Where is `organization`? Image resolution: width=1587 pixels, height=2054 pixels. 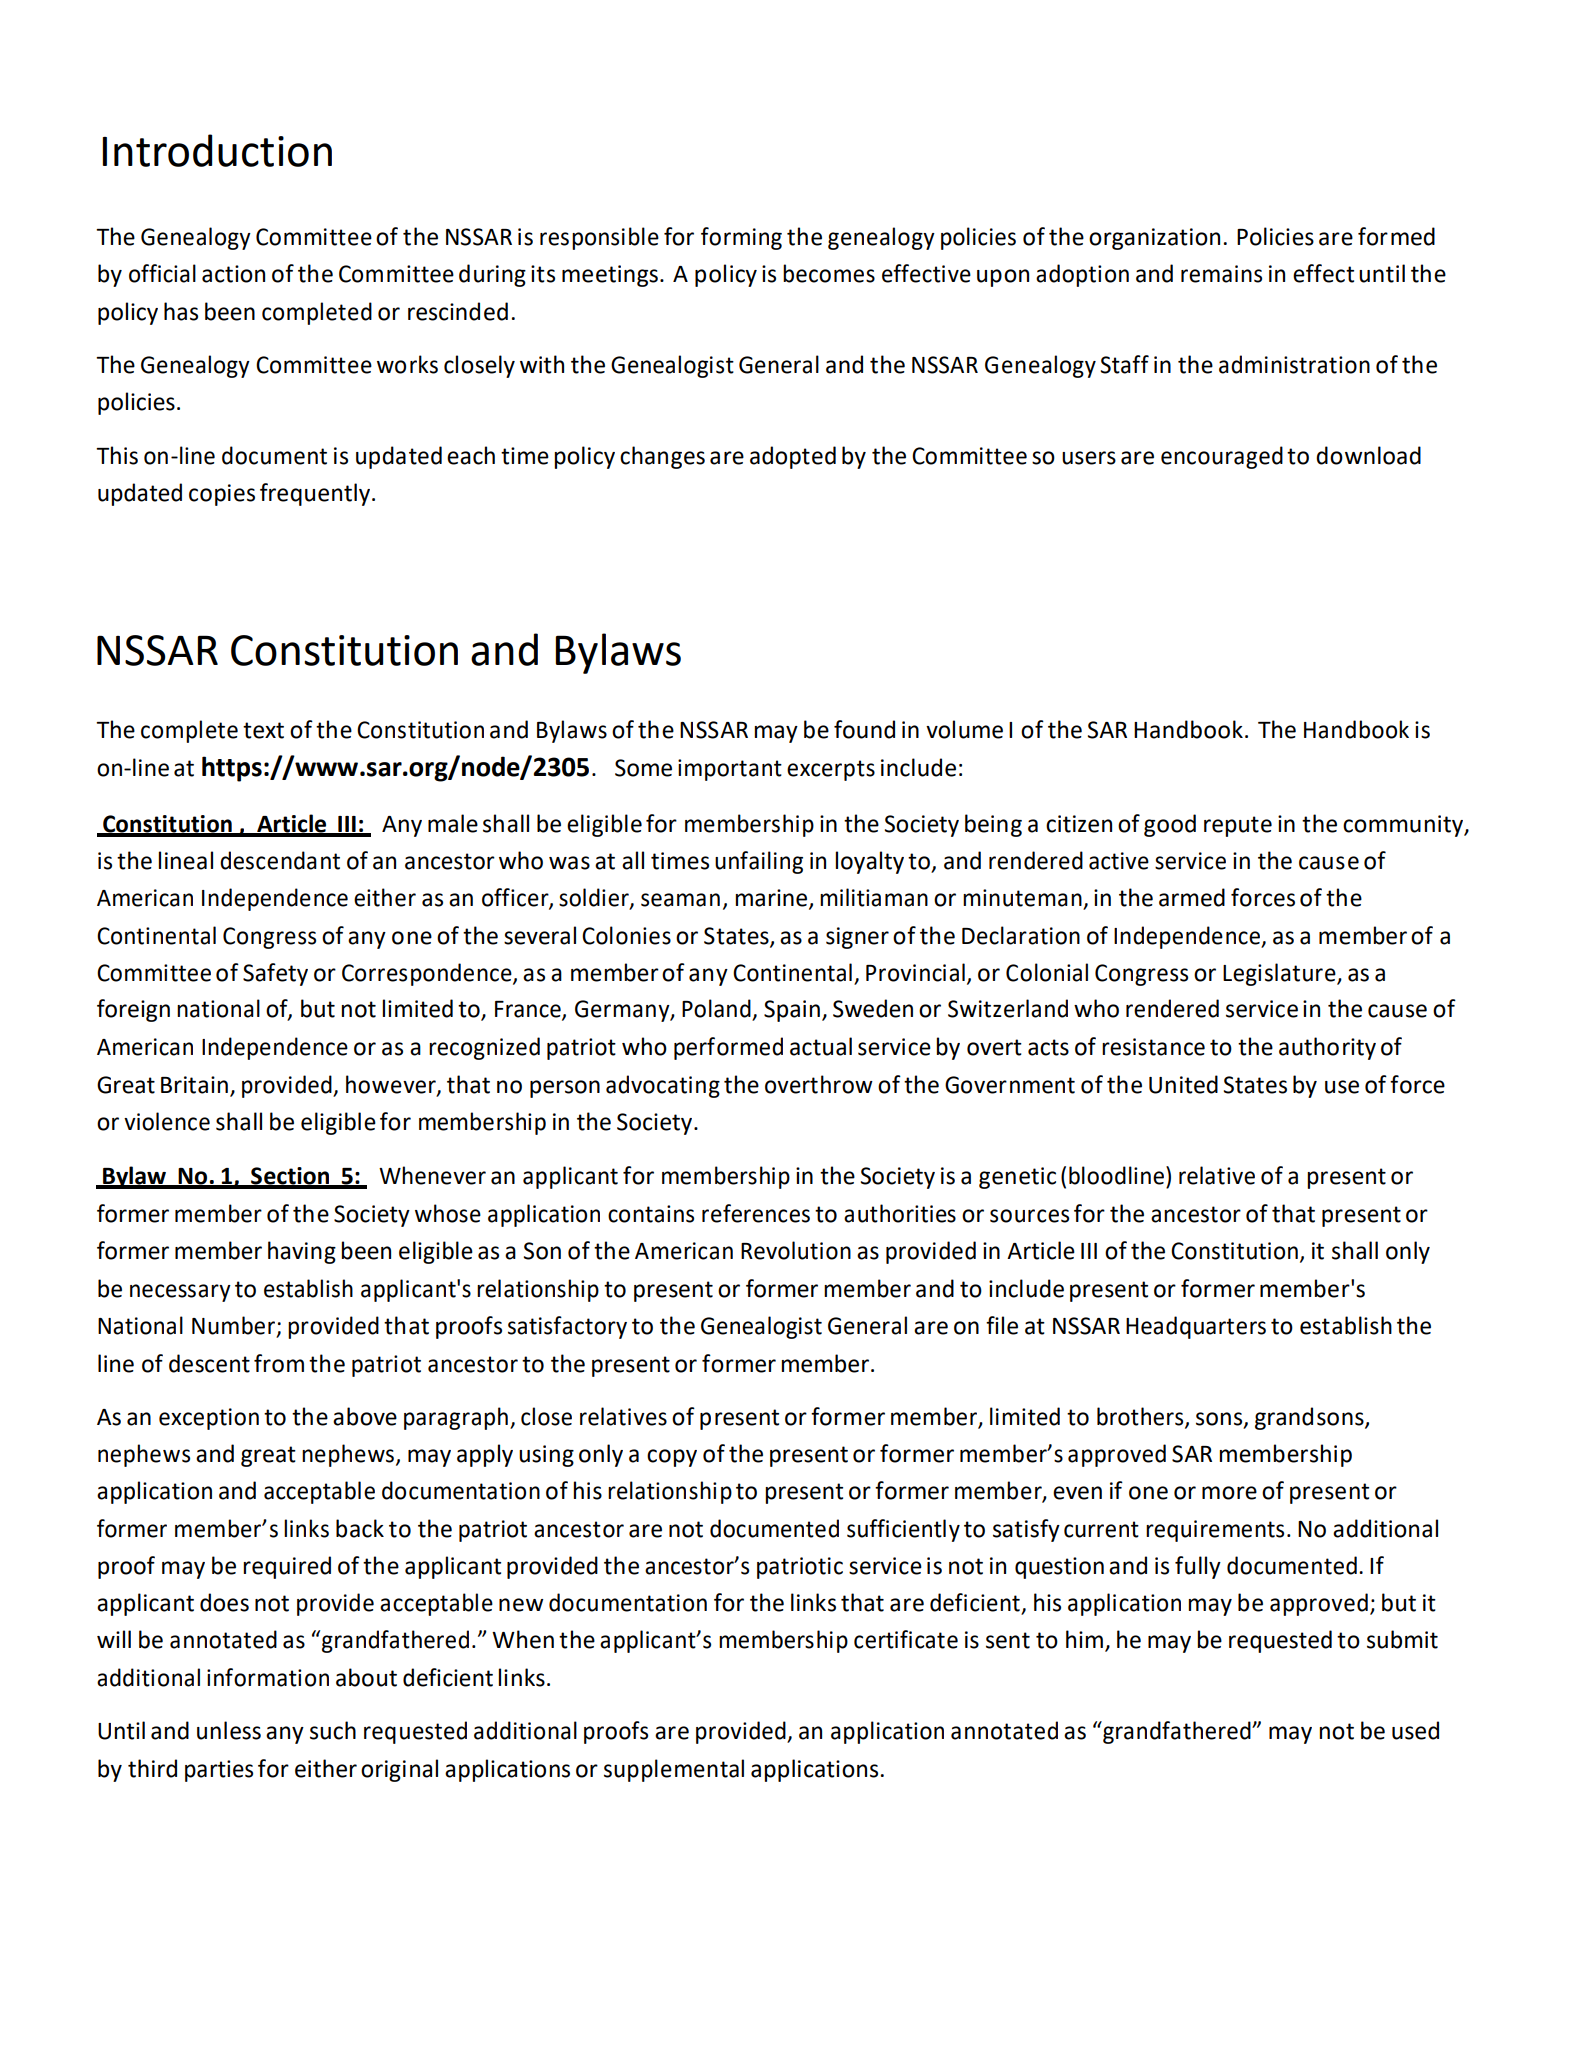
organization is located at coordinates (1154, 239).
